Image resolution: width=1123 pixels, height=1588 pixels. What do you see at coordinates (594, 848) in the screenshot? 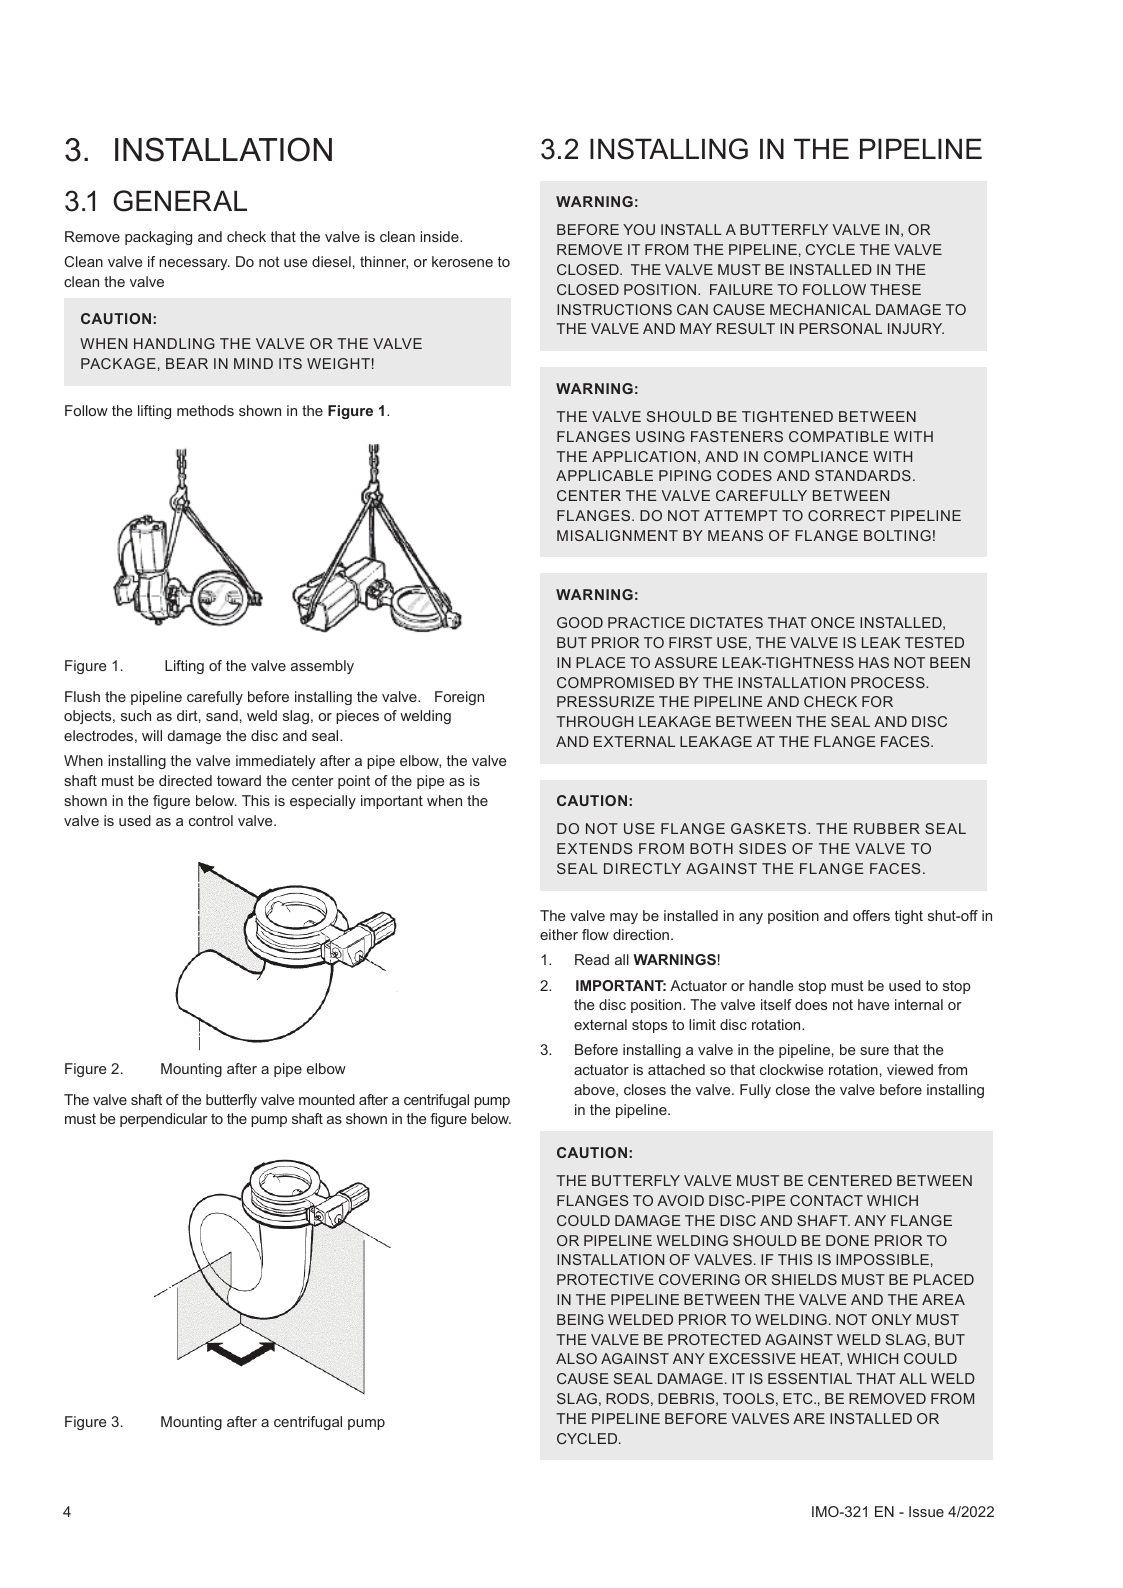
I see `EXTENDS` at bounding box center [594, 848].
